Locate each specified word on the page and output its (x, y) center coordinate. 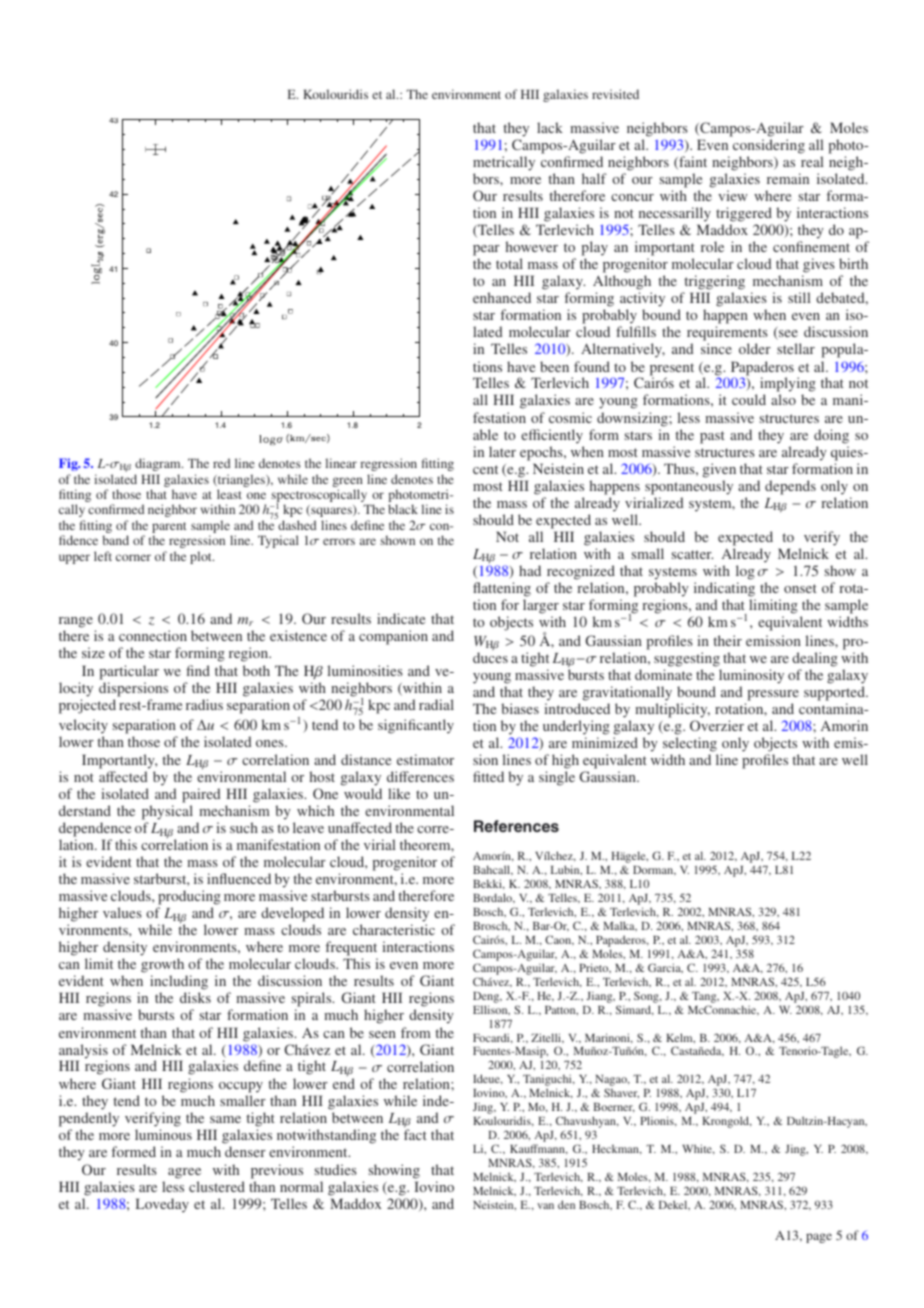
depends (790, 487)
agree (184, 1173)
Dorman (654, 871)
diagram (159, 464)
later (502, 451)
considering (769, 148)
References (516, 826)
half (594, 178)
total (509, 263)
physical (167, 812)
